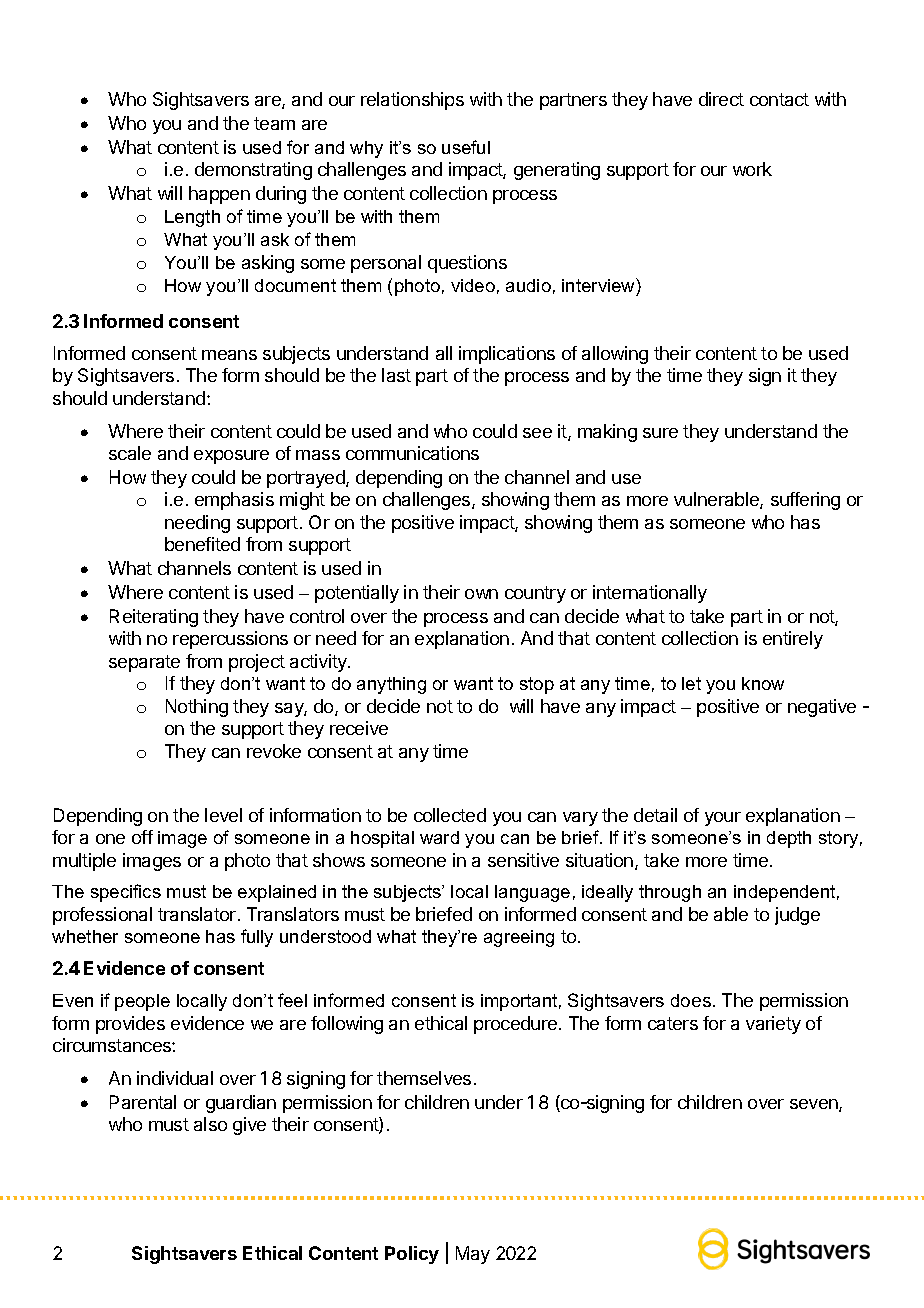 The height and width of the screenshot is (1308, 924). I want to click on useful, so click(466, 147).
